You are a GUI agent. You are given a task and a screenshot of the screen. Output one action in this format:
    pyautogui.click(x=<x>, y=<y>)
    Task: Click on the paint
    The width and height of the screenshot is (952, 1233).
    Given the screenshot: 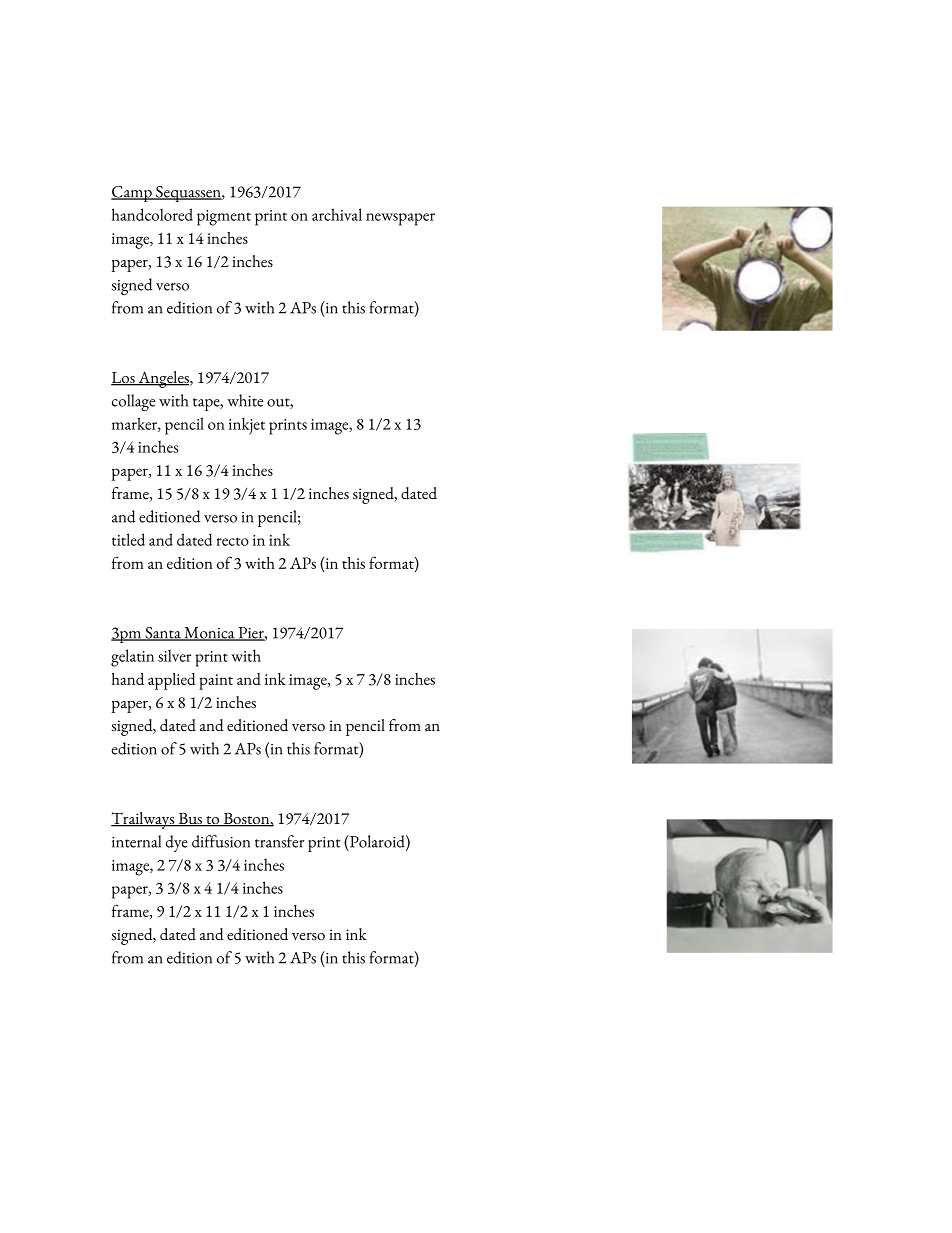 What is the action you would take?
    pyautogui.click(x=216, y=682)
